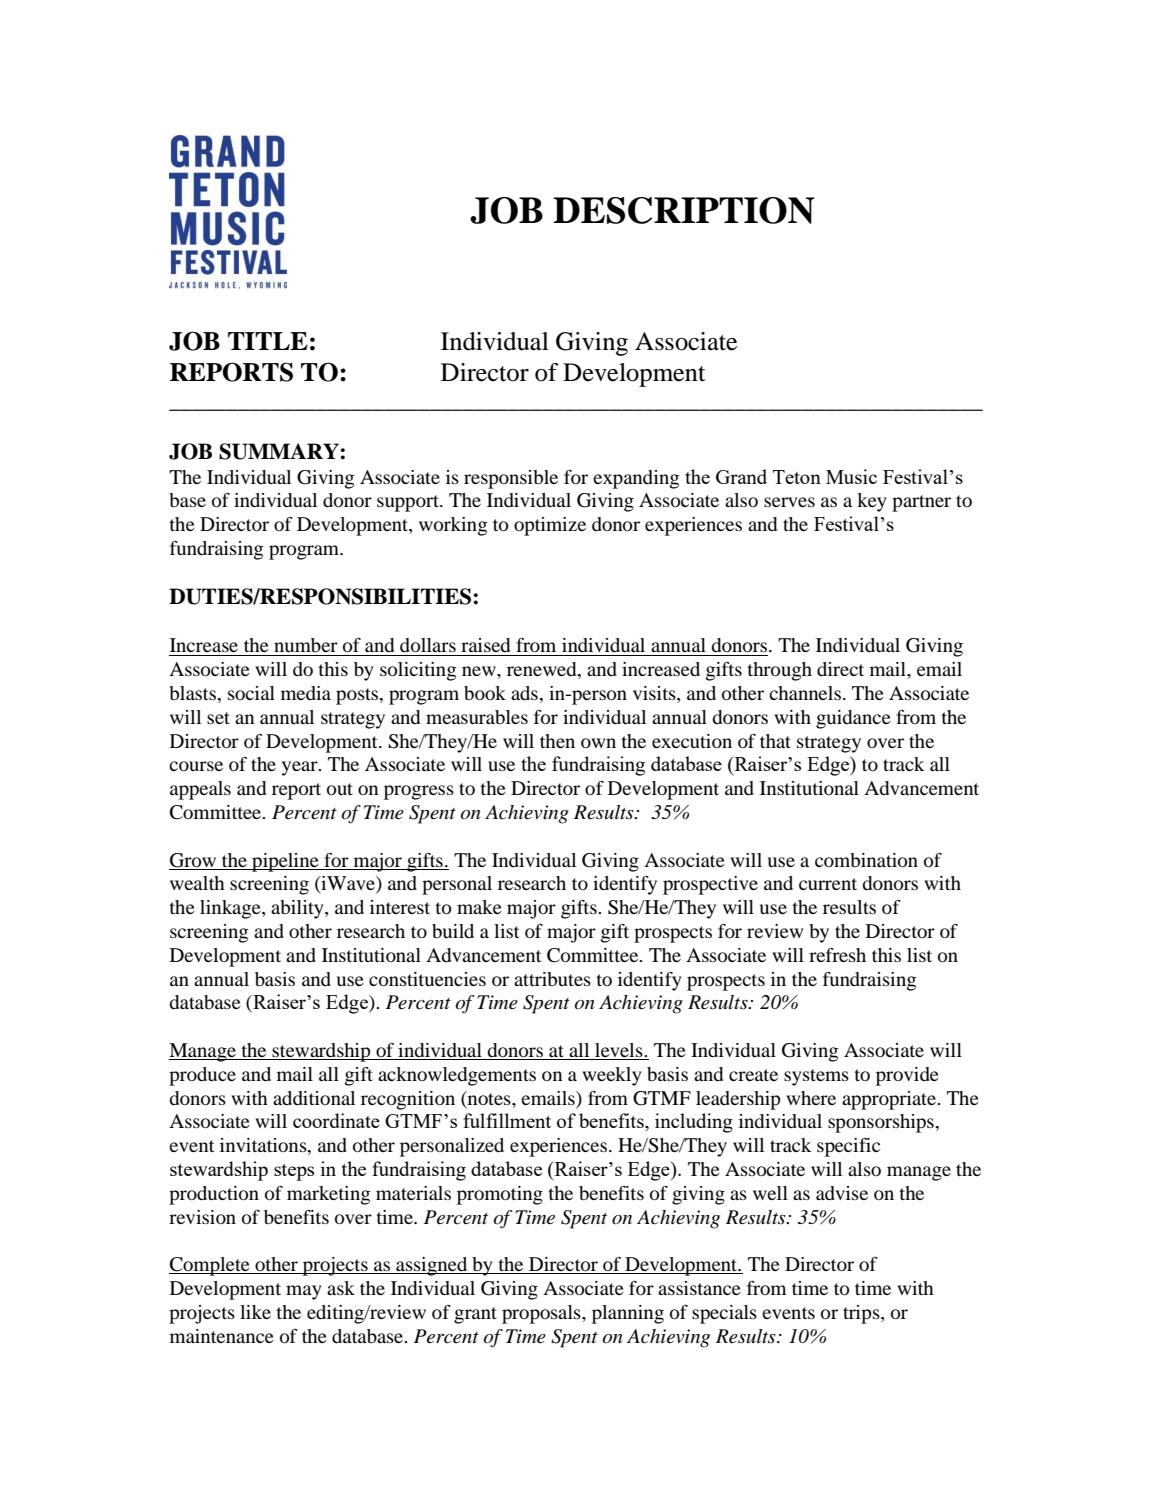 This screenshot has width=1152, height=1490. I want to click on may, so click(304, 1292).
